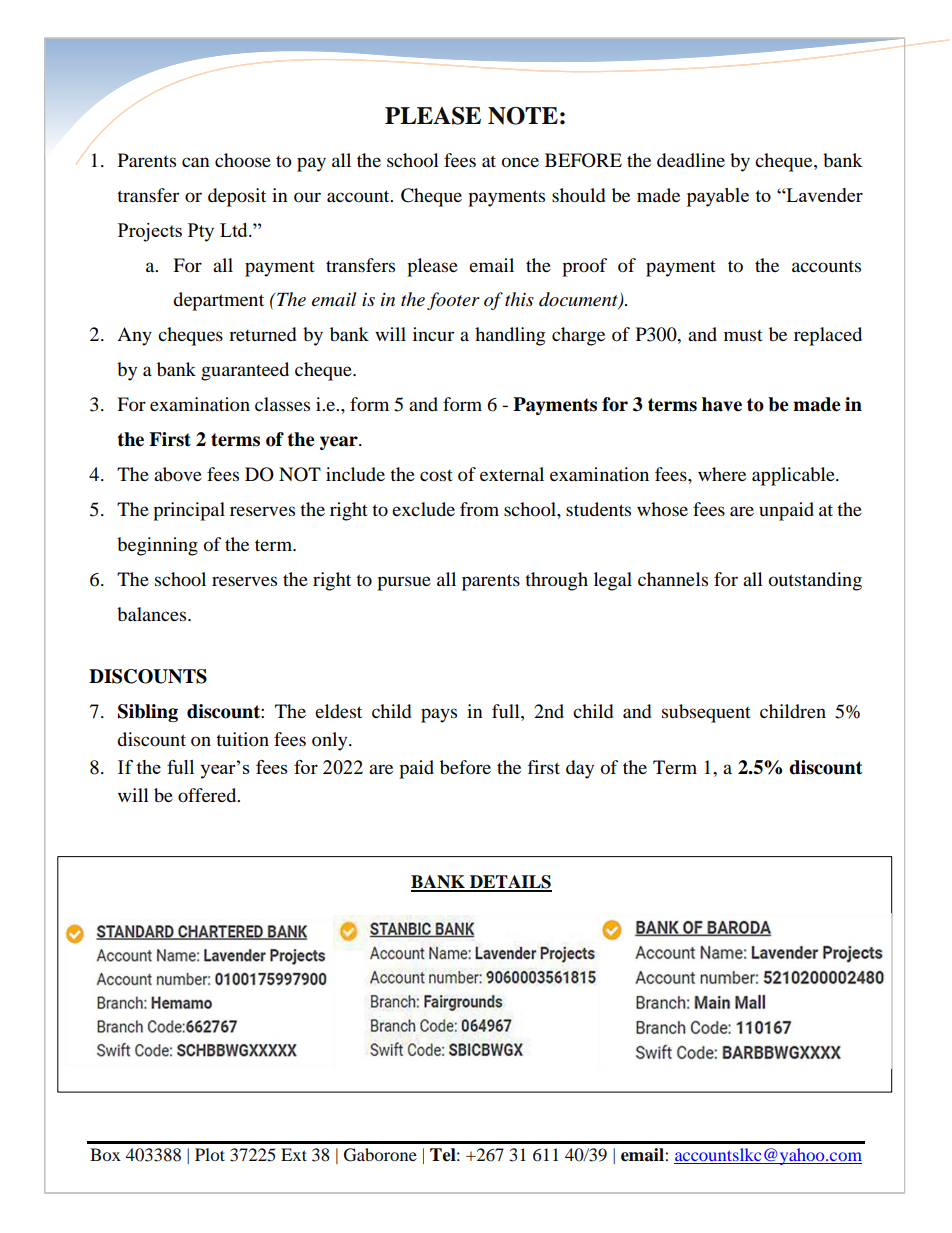 The image size is (952, 1233). I want to click on Box, so click(105, 1154).
